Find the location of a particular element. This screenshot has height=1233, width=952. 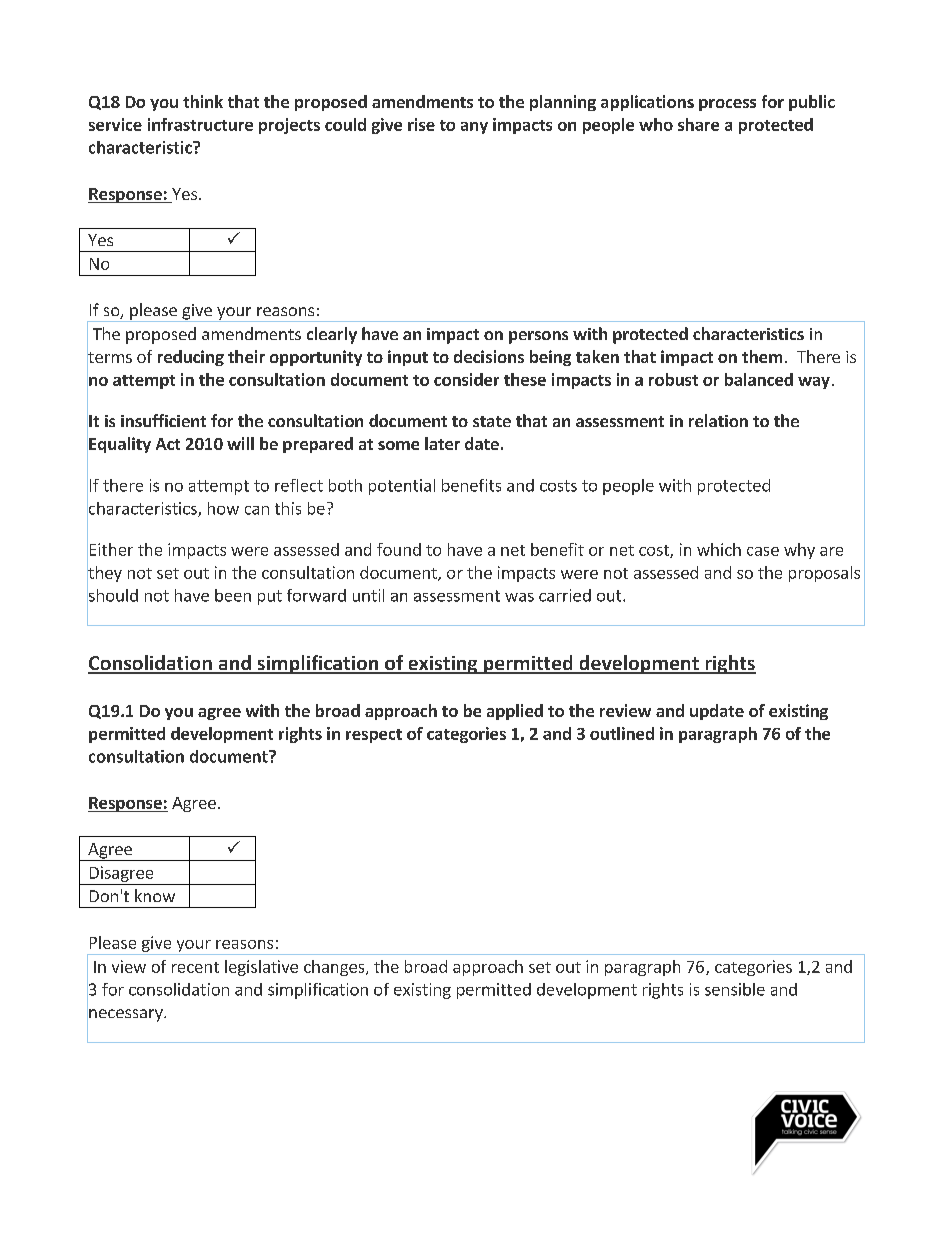

state is located at coordinates (492, 421).
